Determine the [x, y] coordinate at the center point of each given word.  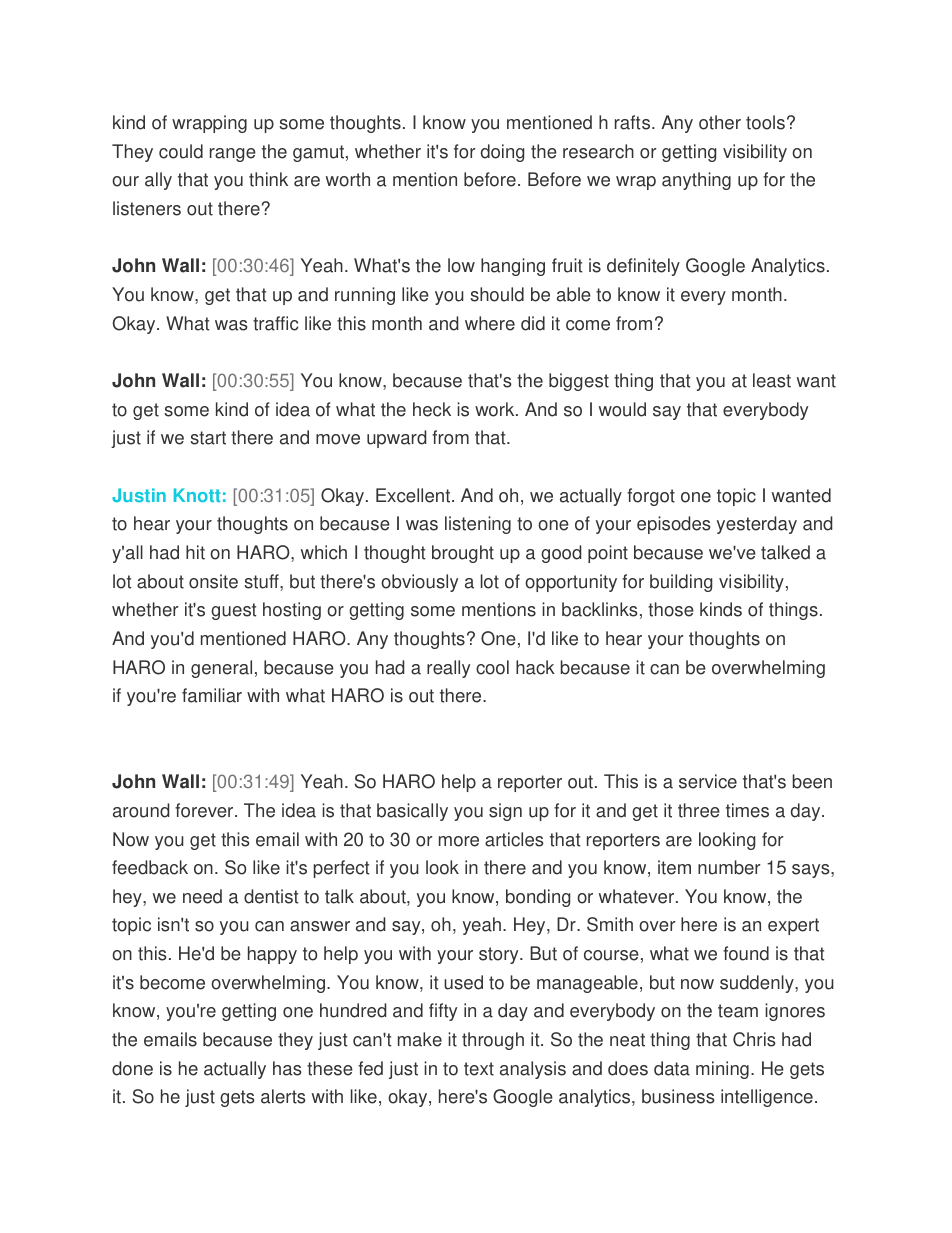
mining [722, 1070]
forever [205, 810]
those [671, 609]
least [772, 380]
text [479, 1069]
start [208, 438]
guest [234, 611]
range [233, 155]
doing [502, 153]
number [729, 867]
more [459, 841]
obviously [419, 583]
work [496, 409]
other [720, 122]
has [287, 1068]
